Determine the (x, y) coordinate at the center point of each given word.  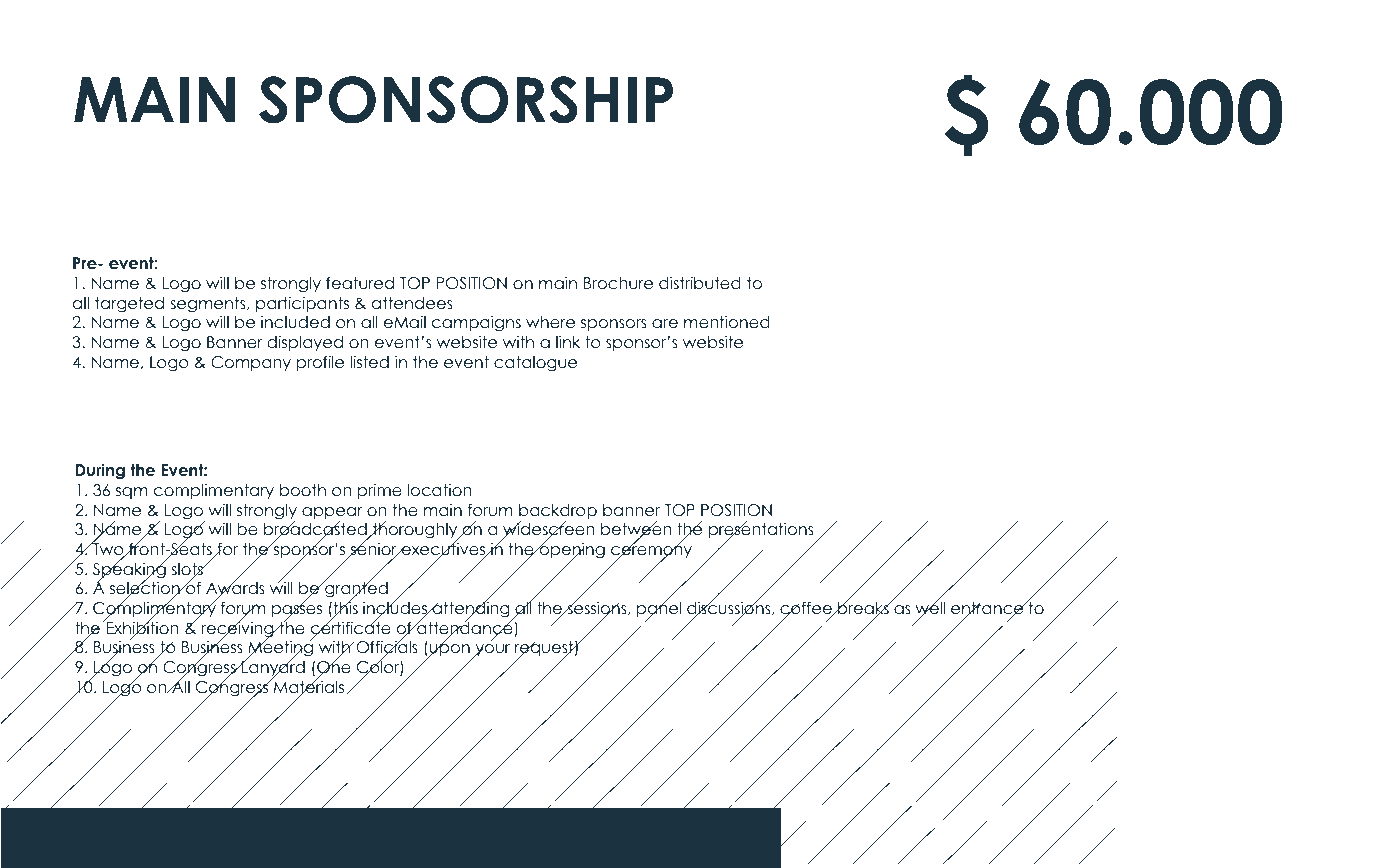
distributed (700, 283)
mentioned (727, 322)
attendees (412, 303)
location (439, 490)
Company (251, 363)
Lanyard (272, 669)
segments (209, 305)
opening (571, 550)
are (665, 324)
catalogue (535, 364)
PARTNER (407, 155)
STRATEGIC (186, 155)
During (100, 472)
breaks (863, 608)
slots (188, 570)
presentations (761, 531)
